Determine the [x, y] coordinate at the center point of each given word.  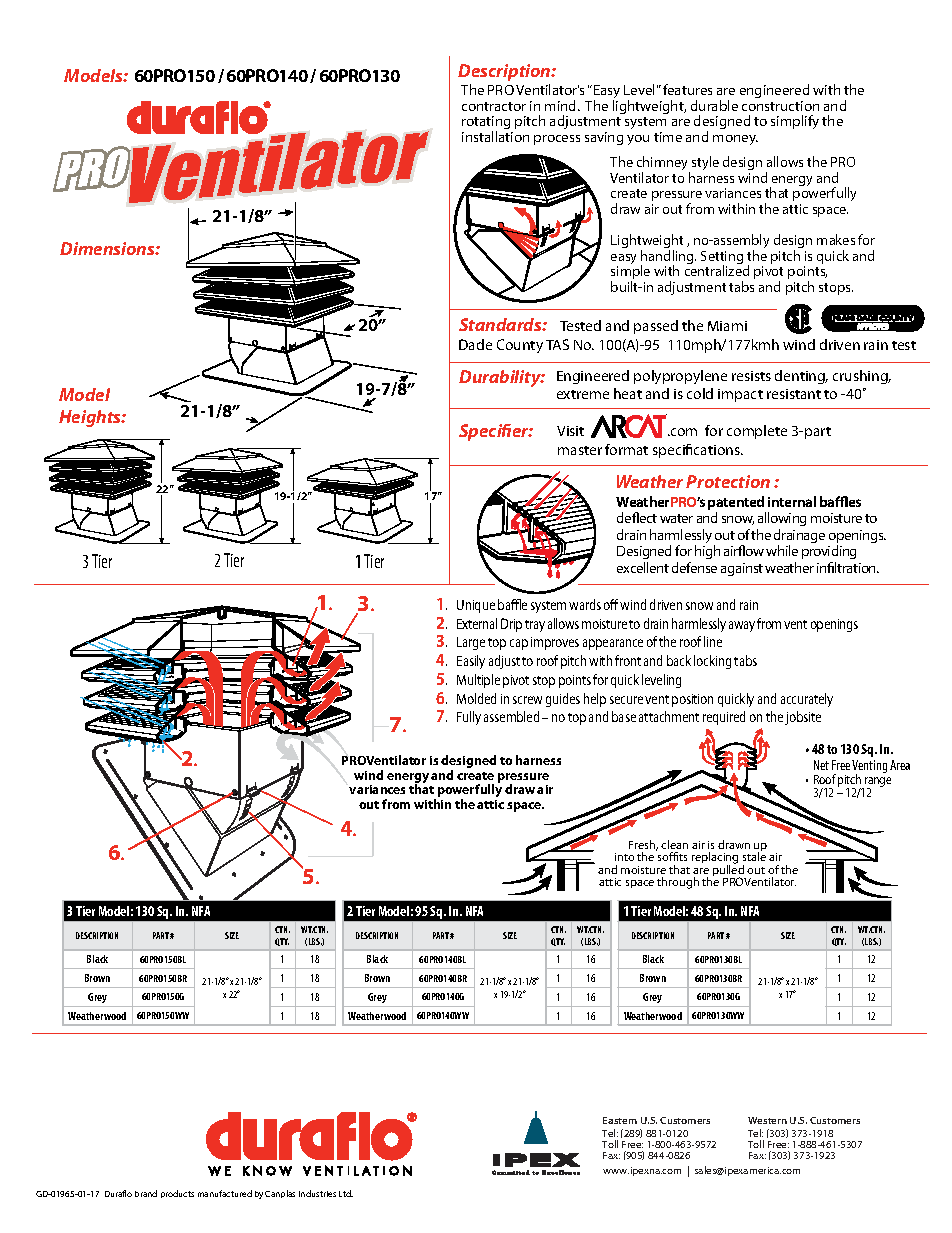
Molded [476, 698]
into [624, 857]
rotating [487, 124]
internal [792, 501]
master [580, 450]
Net [821, 765]
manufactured [225, 1193]
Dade [475, 344]
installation [495, 136]
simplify [795, 122]
